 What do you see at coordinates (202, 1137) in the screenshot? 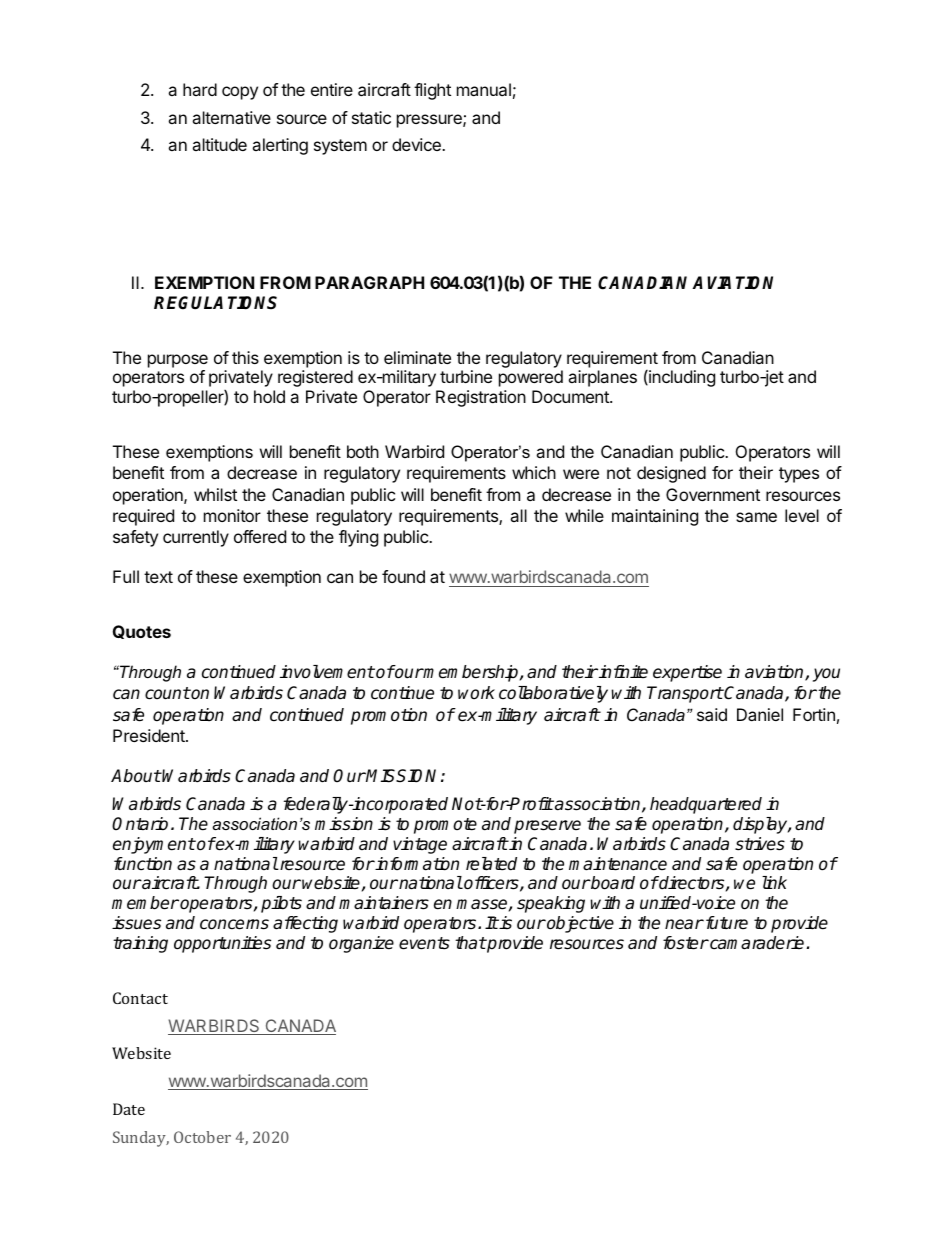
I see `October` at bounding box center [202, 1137].
